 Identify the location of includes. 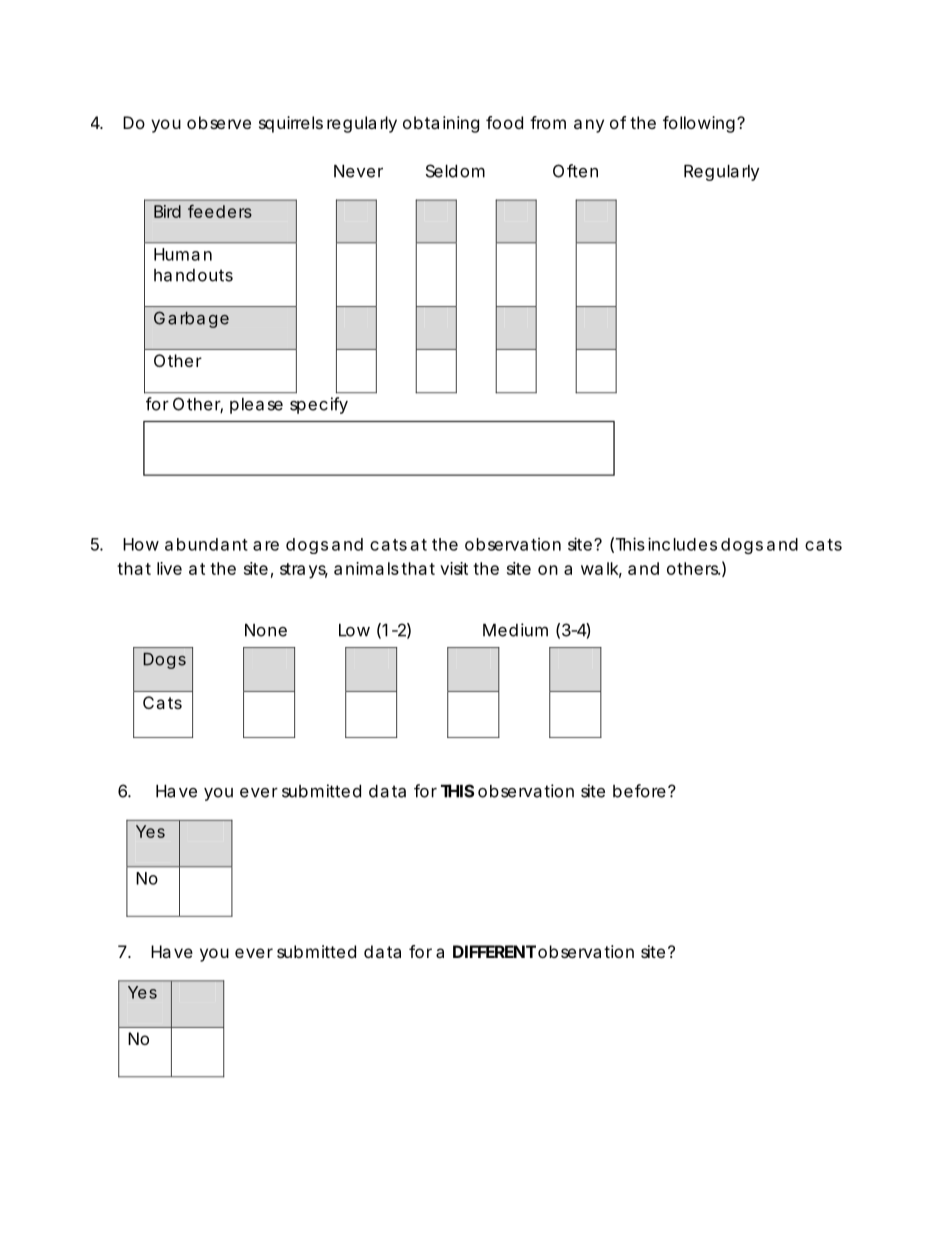
(682, 544).
